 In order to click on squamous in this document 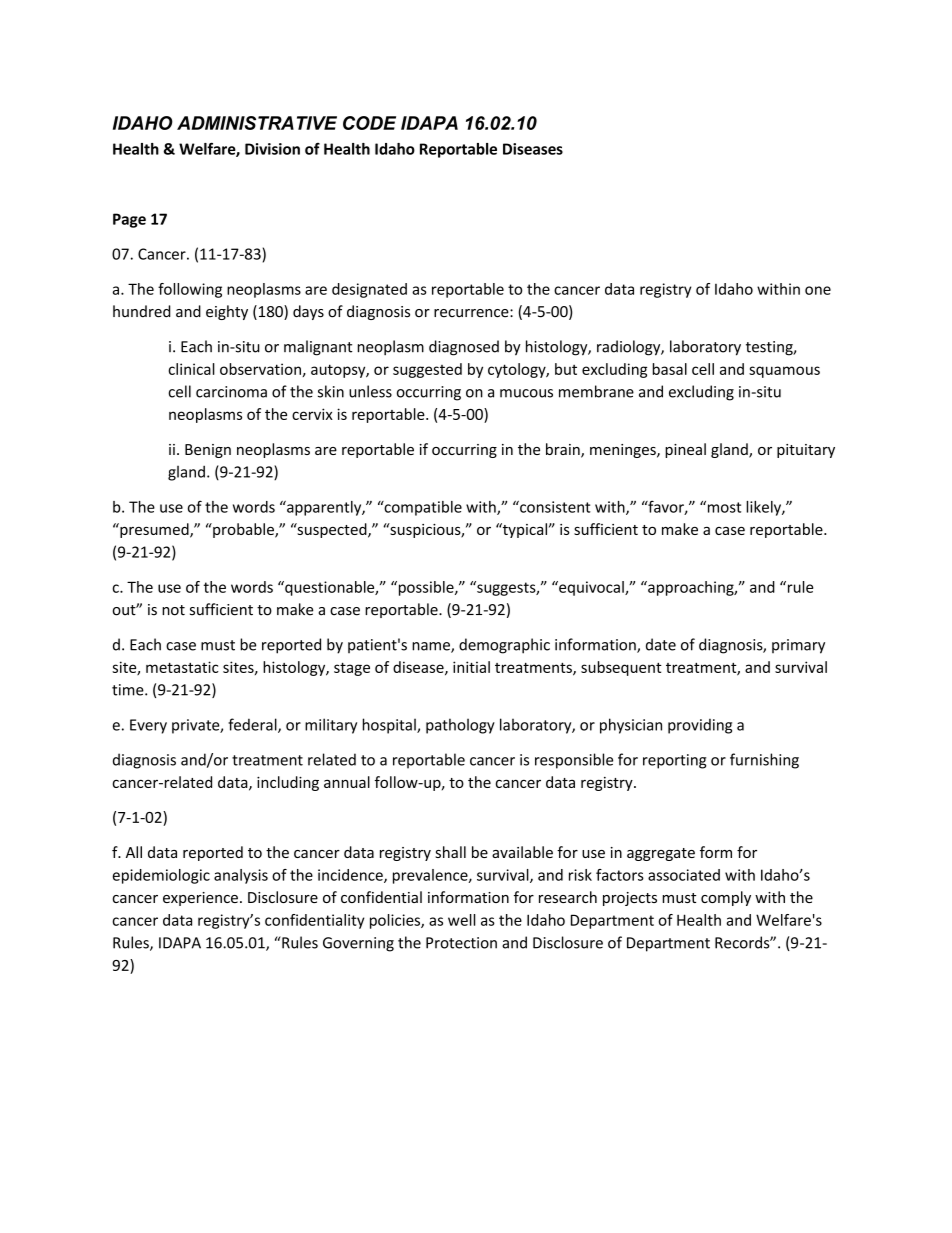, I will do `click(784, 372)`.
